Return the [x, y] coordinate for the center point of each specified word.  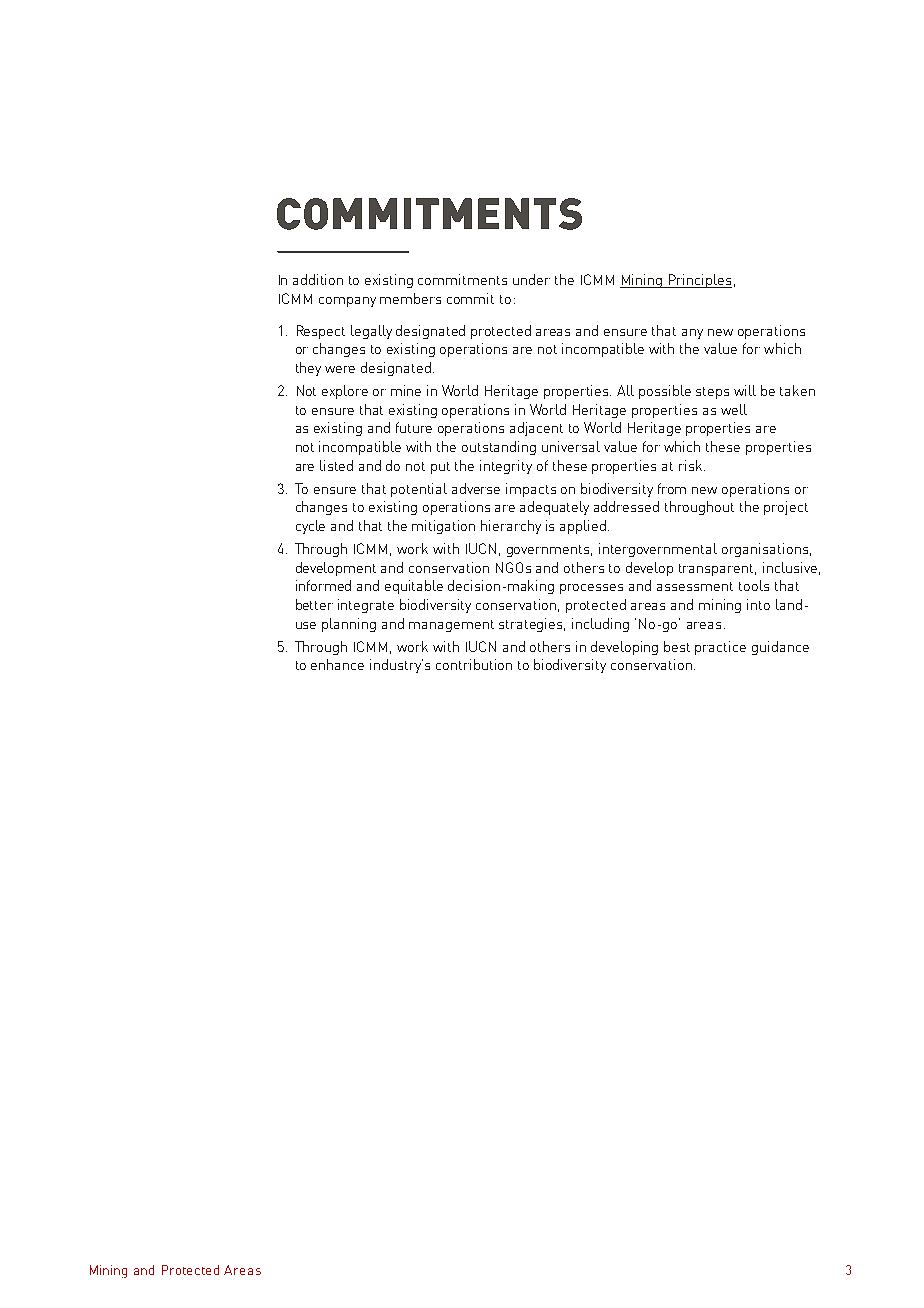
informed [323, 585]
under [531, 279]
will [745, 390]
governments [549, 551]
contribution [474, 664]
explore [345, 392]
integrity [506, 467]
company [347, 302]
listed [336, 465]
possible [665, 392]
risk [692, 465]
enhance [337, 664]
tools [754, 585]
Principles [699, 281]
